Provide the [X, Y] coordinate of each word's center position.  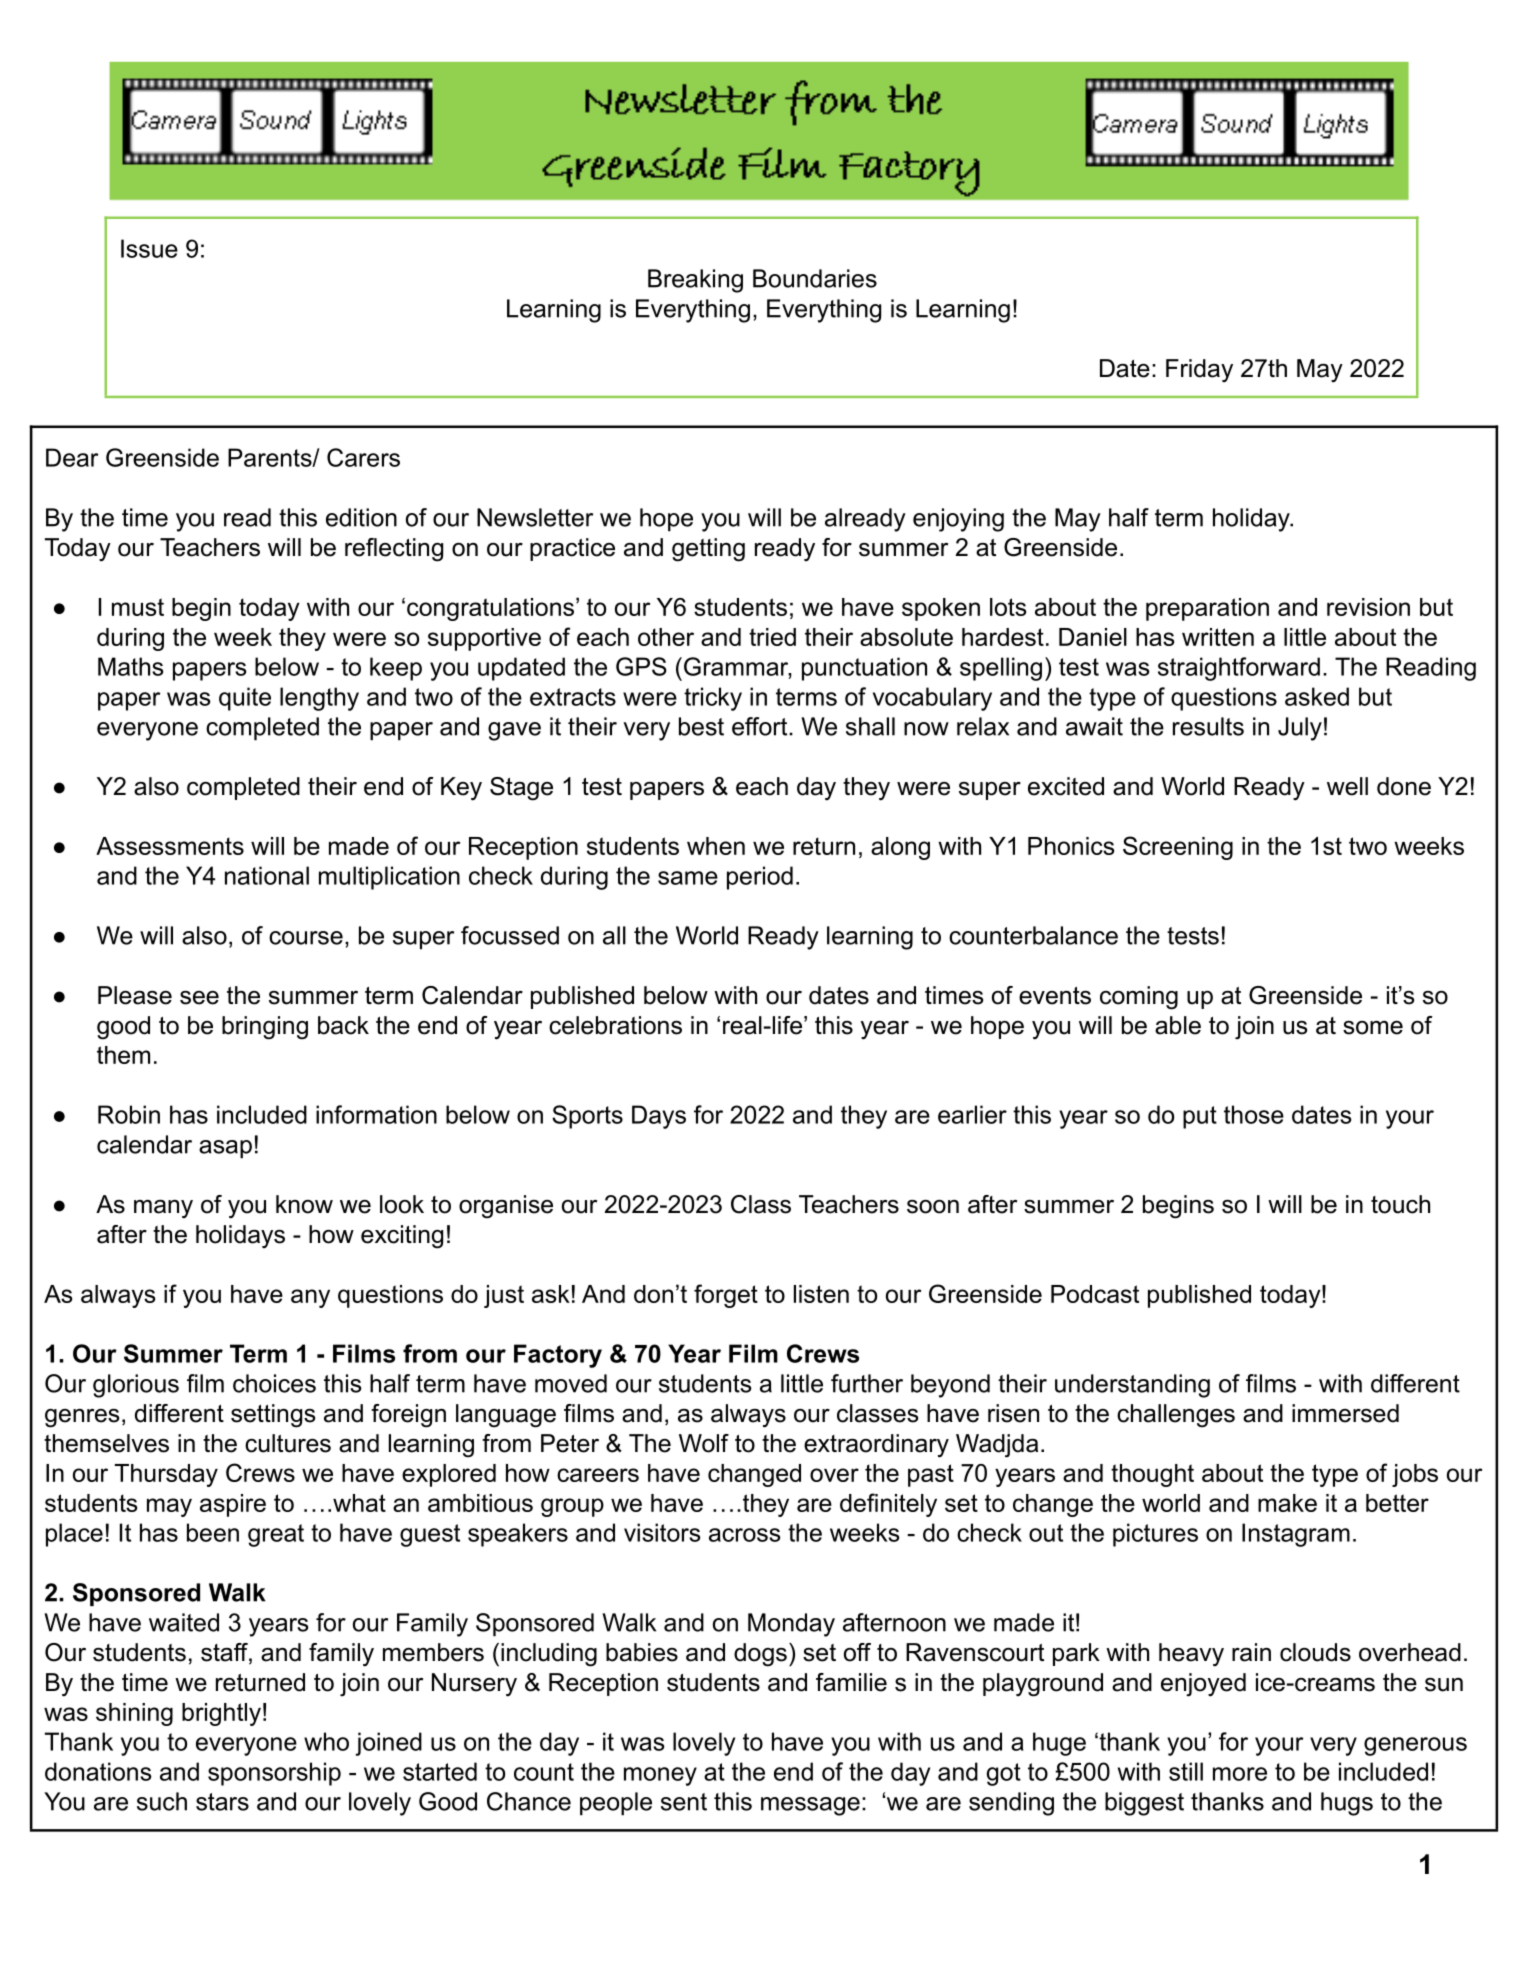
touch [1400, 1204]
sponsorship [274, 1774]
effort [761, 726]
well [1347, 786]
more [1240, 1774]
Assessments [170, 846]
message [810, 1806]
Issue [149, 248]
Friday [1199, 370]
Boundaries [815, 278]
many [163, 1209]
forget [726, 1296]
